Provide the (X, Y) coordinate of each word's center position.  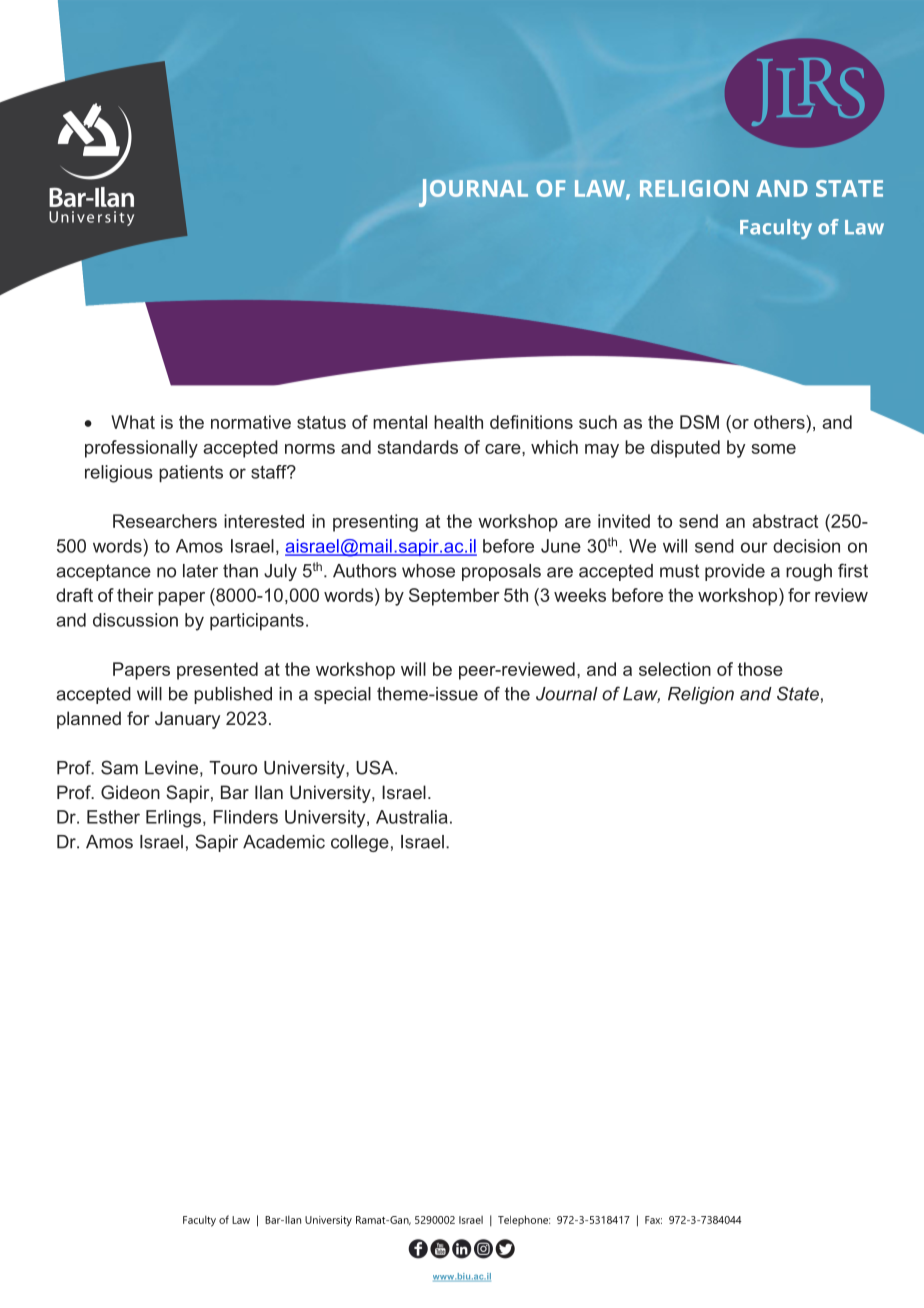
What (133, 422)
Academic (284, 842)
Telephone (524, 1220)
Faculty (199, 1221)
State (798, 693)
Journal (567, 694)
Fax (653, 1220)
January (187, 720)
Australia (412, 817)
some (774, 449)
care (504, 449)
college (360, 843)
